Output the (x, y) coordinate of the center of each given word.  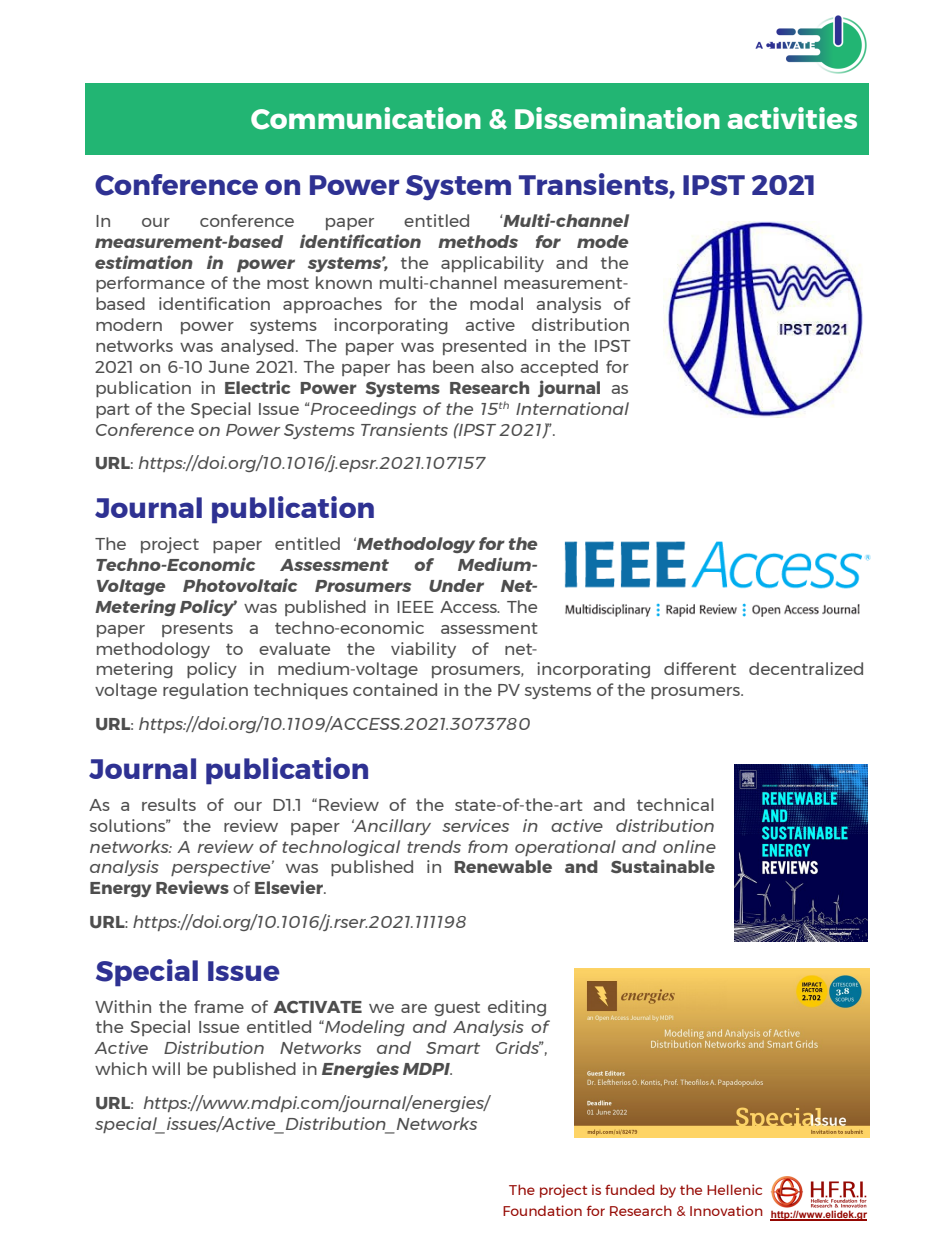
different (700, 668)
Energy (120, 889)
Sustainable (663, 866)
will (166, 1068)
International (572, 408)
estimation (144, 262)
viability (423, 650)
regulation (205, 691)
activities (792, 118)
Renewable (503, 866)
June (229, 367)
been (453, 366)
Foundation (542, 1210)
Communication (366, 118)
